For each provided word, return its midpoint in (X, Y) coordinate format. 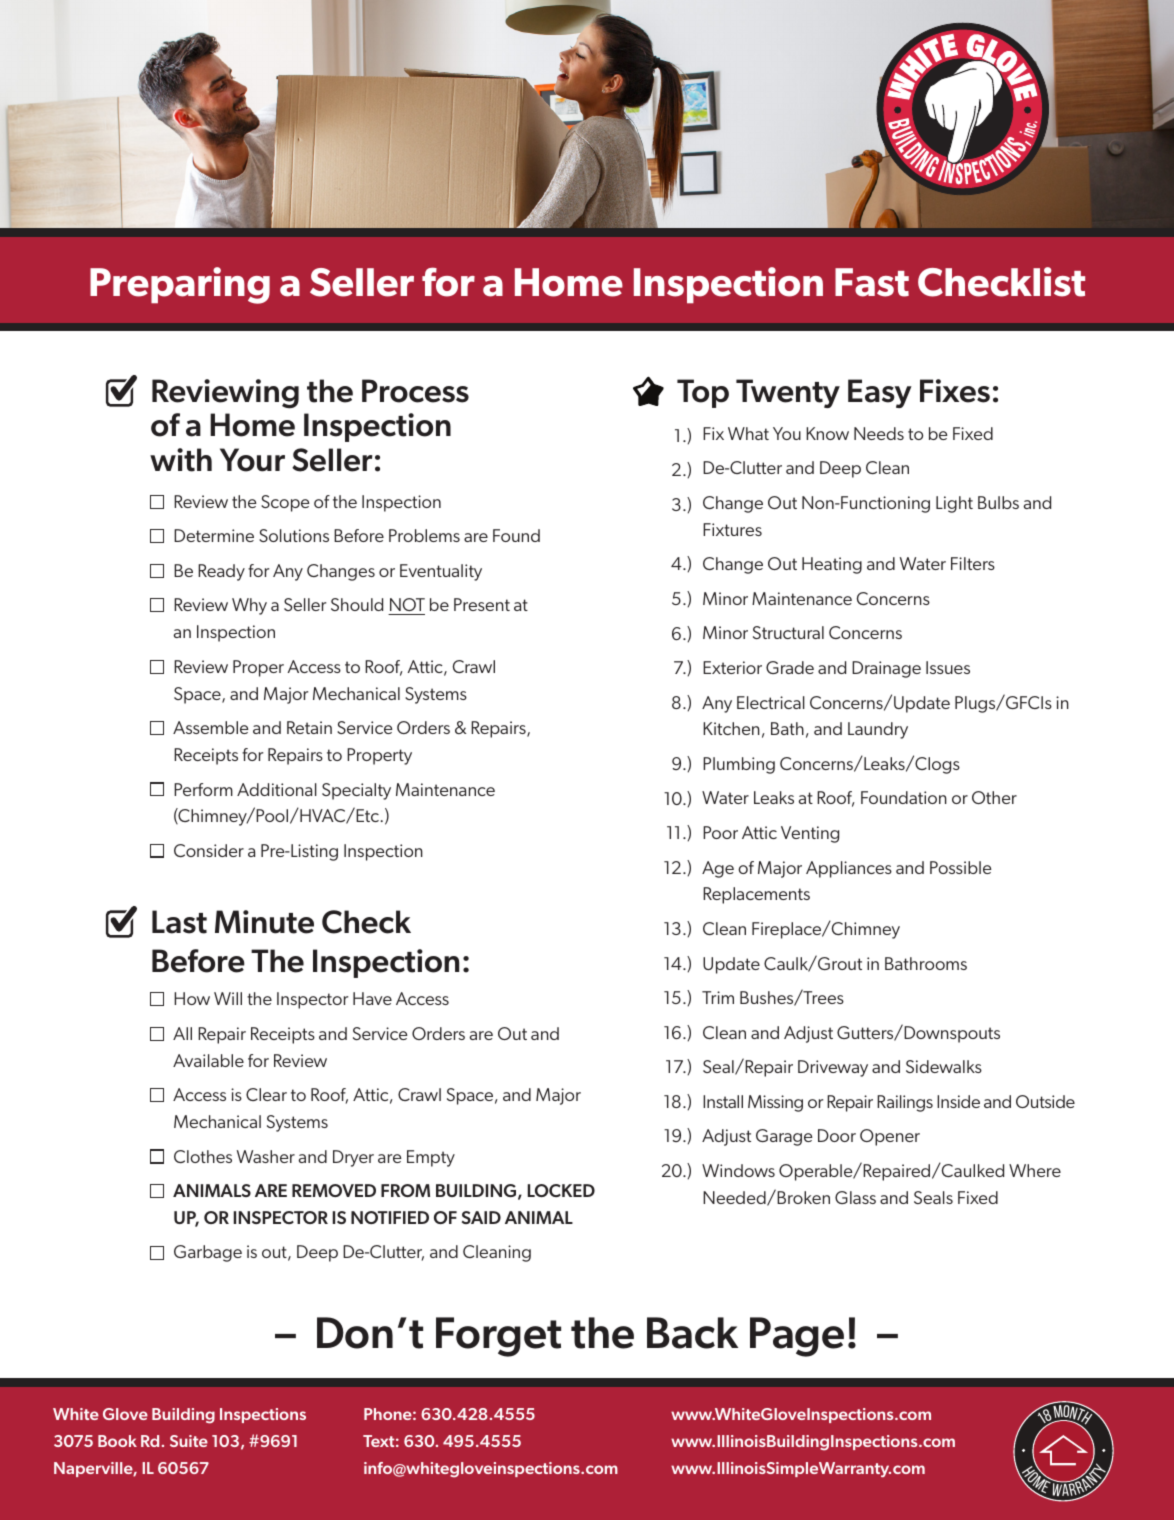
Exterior (732, 667)
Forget (498, 1337)
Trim (718, 997)
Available (208, 1060)
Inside (958, 1101)
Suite (189, 1441)
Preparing (180, 285)
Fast (872, 282)
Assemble (211, 727)
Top (703, 393)
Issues (948, 667)
